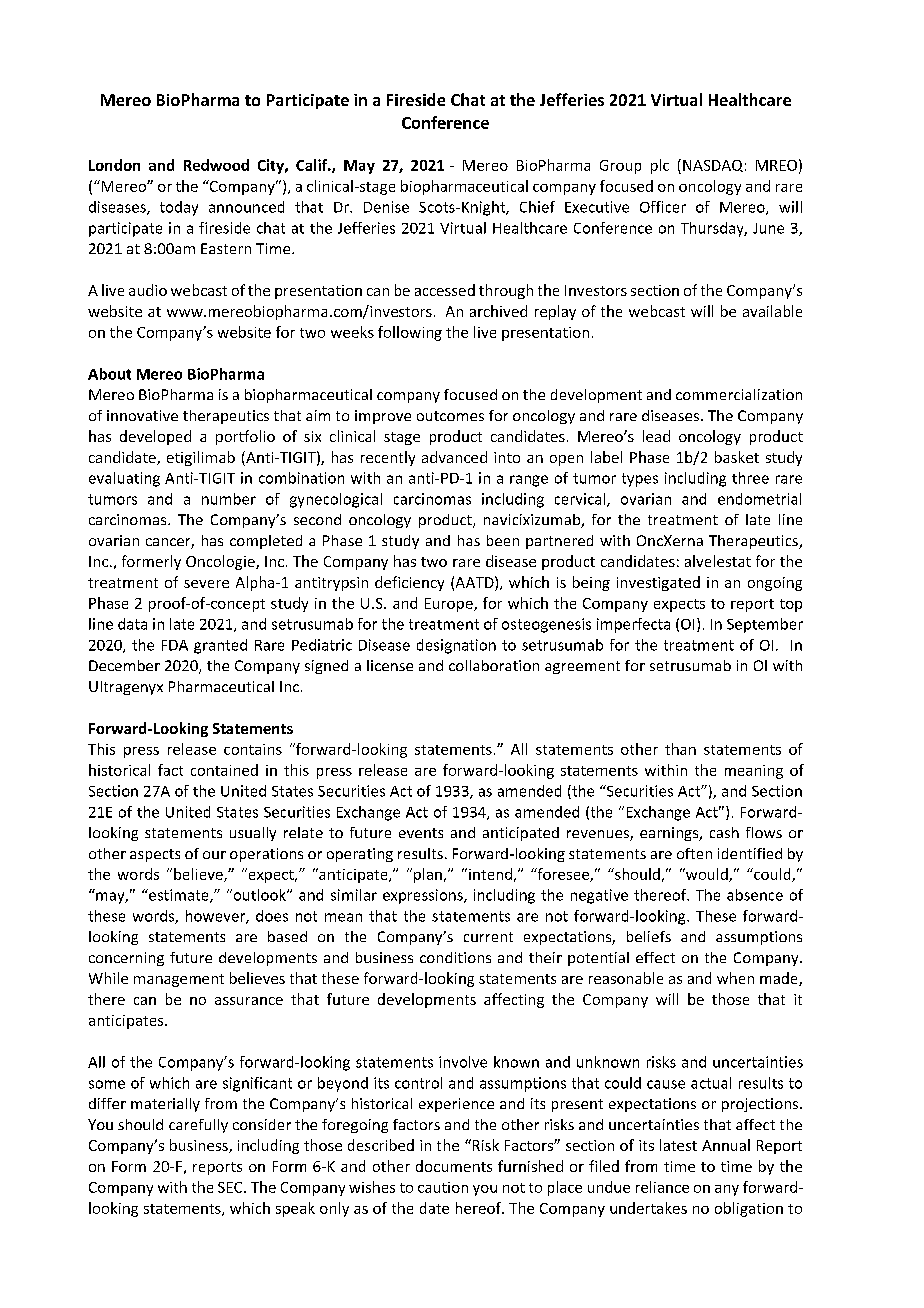  Describe the element at coordinates (386, 207) in the page. I see `Denise` at that location.
